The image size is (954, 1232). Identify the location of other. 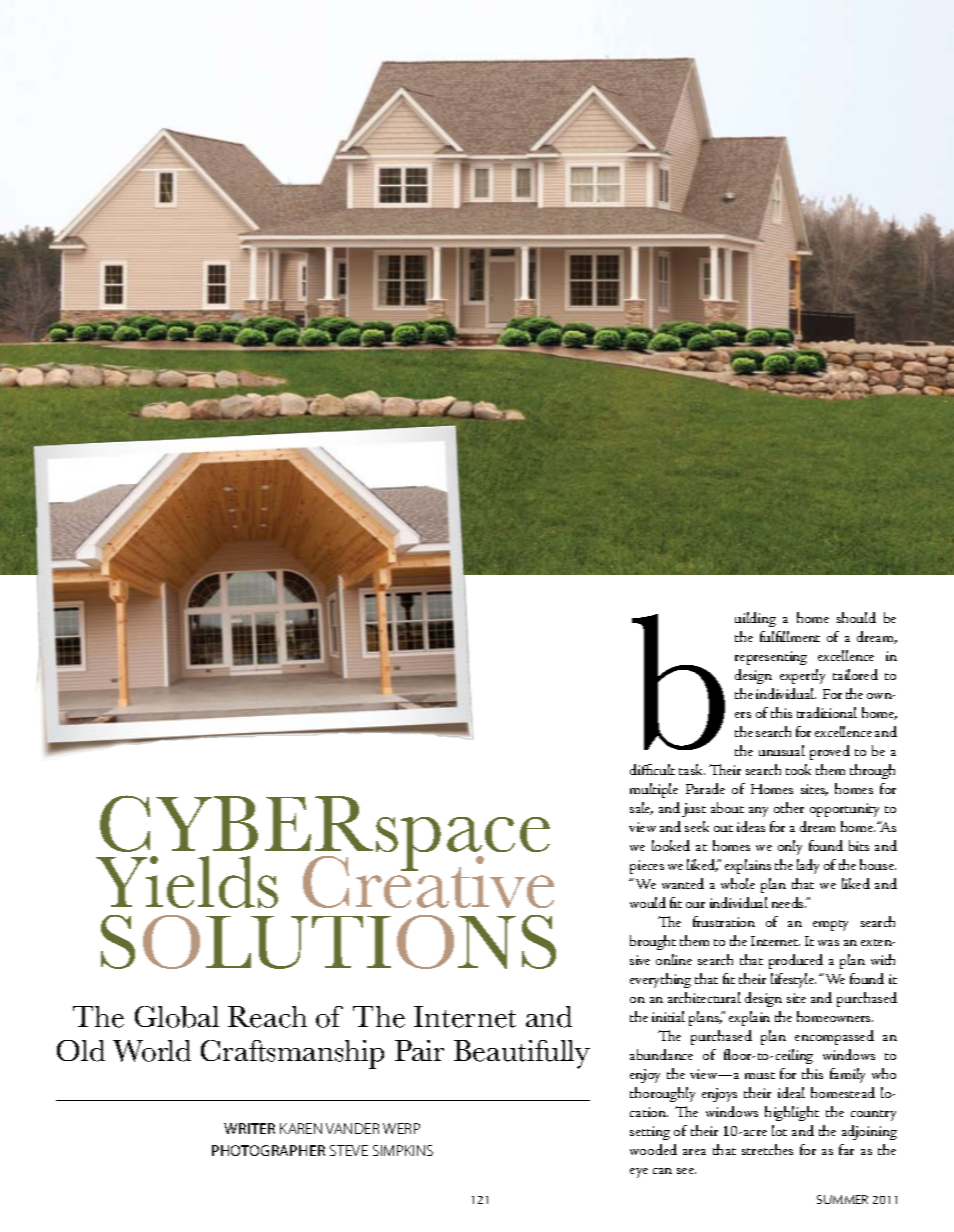
(789, 807).
